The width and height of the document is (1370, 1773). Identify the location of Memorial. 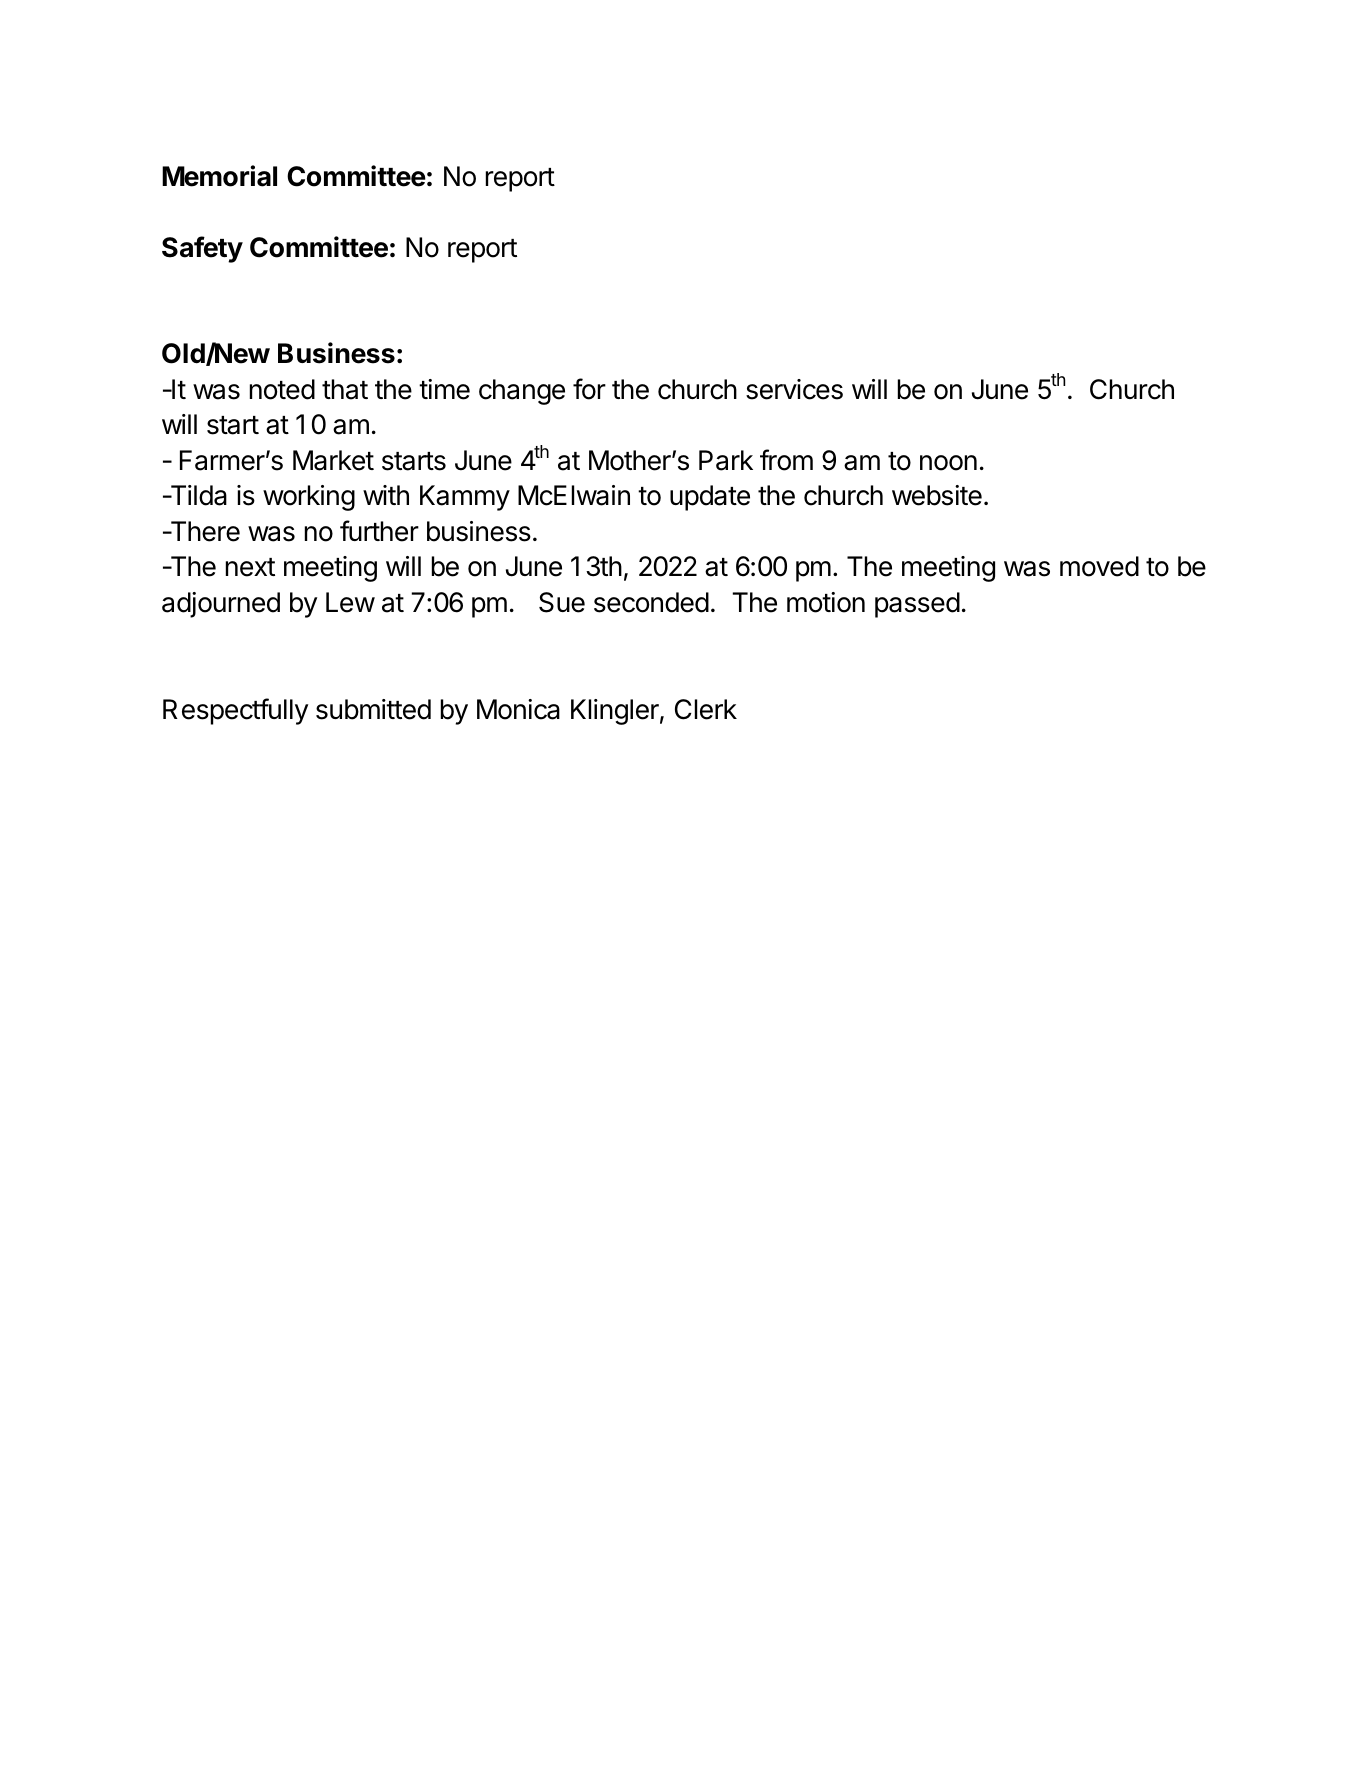
(219, 176).
